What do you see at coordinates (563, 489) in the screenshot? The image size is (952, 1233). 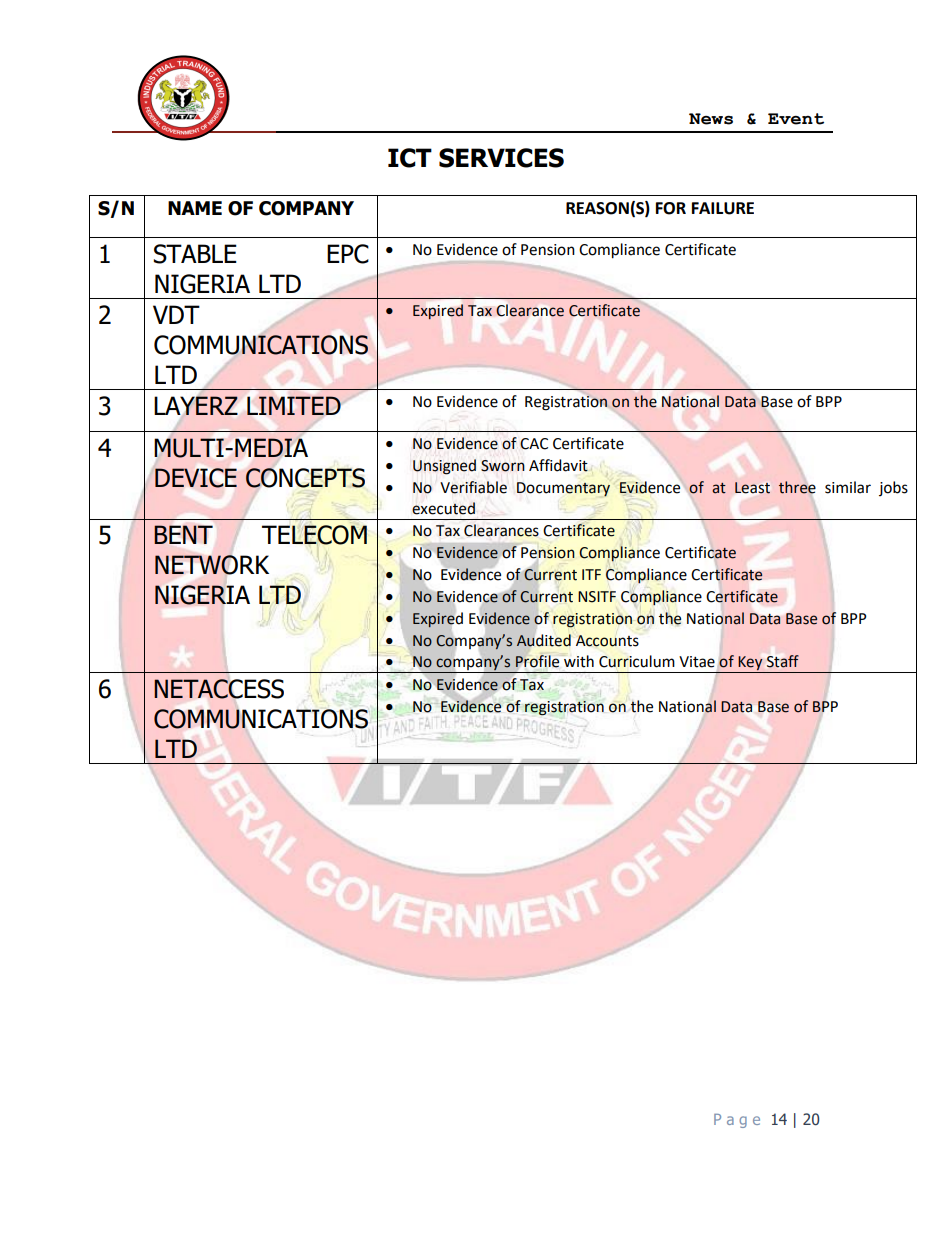 I see `Documentary` at bounding box center [563, 489].
